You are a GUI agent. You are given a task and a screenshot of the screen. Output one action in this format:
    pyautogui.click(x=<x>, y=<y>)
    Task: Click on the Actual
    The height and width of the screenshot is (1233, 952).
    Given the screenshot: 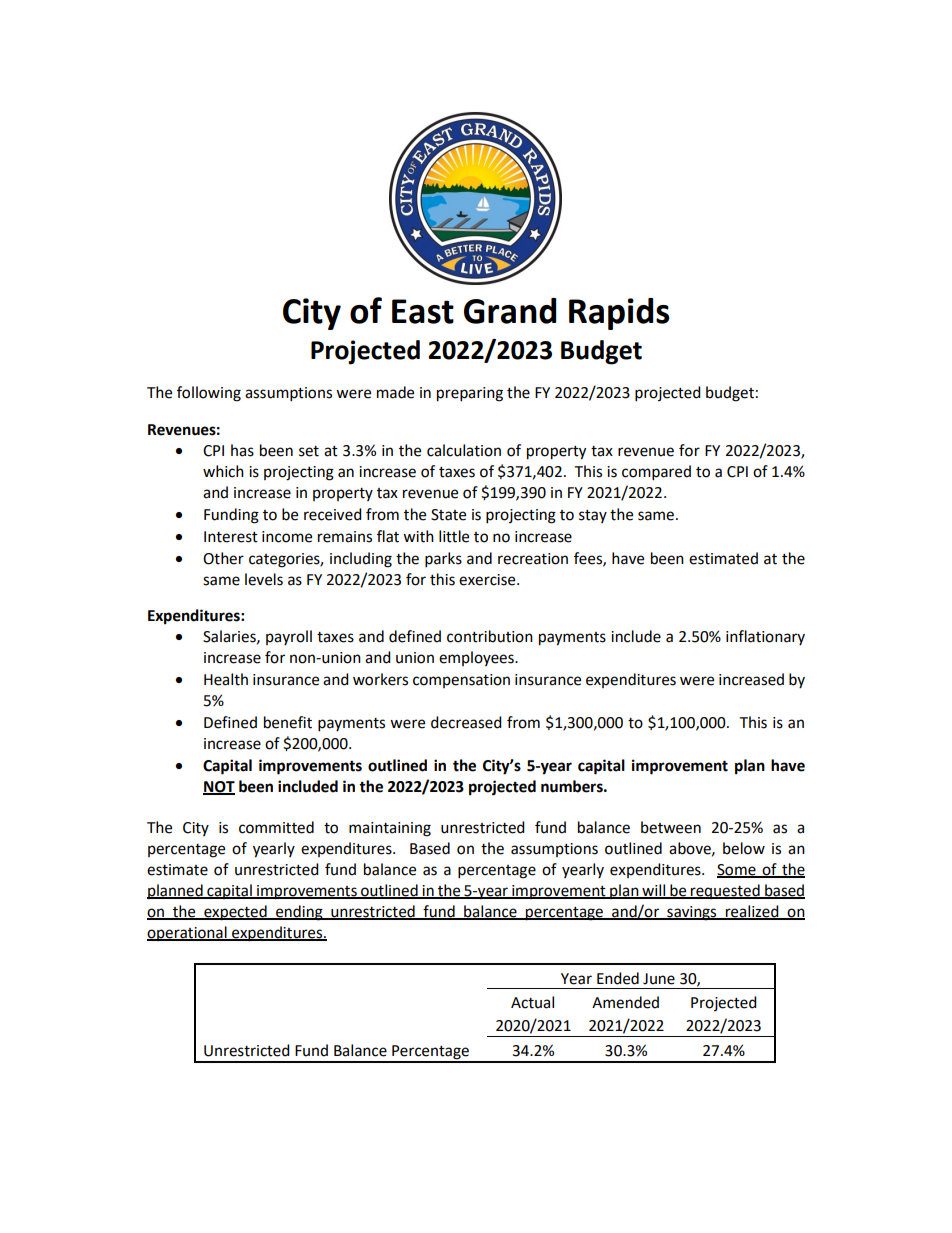 What is the action you would take?
    pyautogui.click(x=532, y=1002)
